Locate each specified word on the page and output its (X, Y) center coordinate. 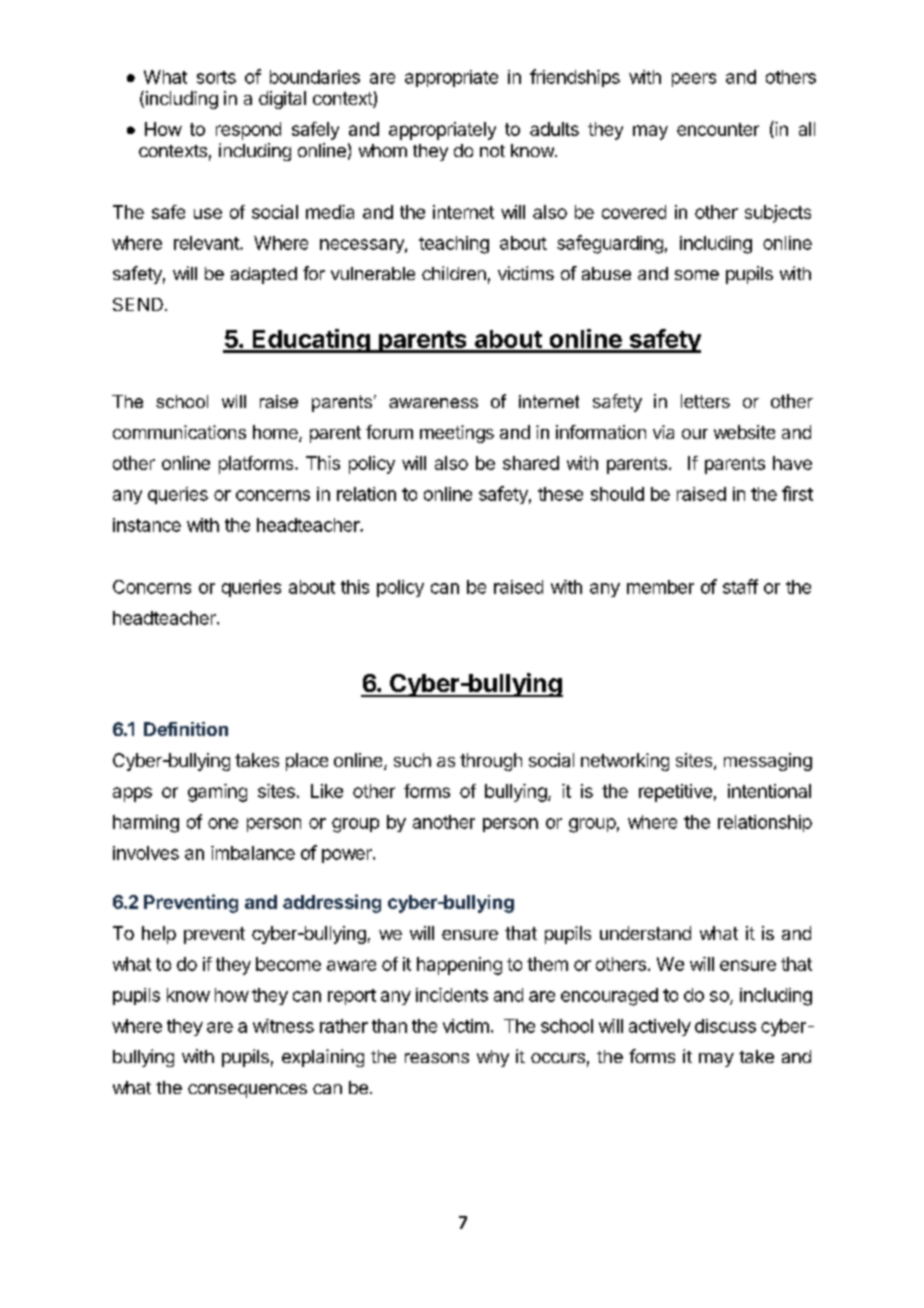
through (491, 762)
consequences (247, 1091)
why (493, 1058)
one (223, 823)
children (454, 273)
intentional (769, 791)
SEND (138, 304)
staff (740, 586)
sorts (216, 77)
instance (147, 525)
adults (554, 129)
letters (705, 401)
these (560, 494)
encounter (718, 129)
